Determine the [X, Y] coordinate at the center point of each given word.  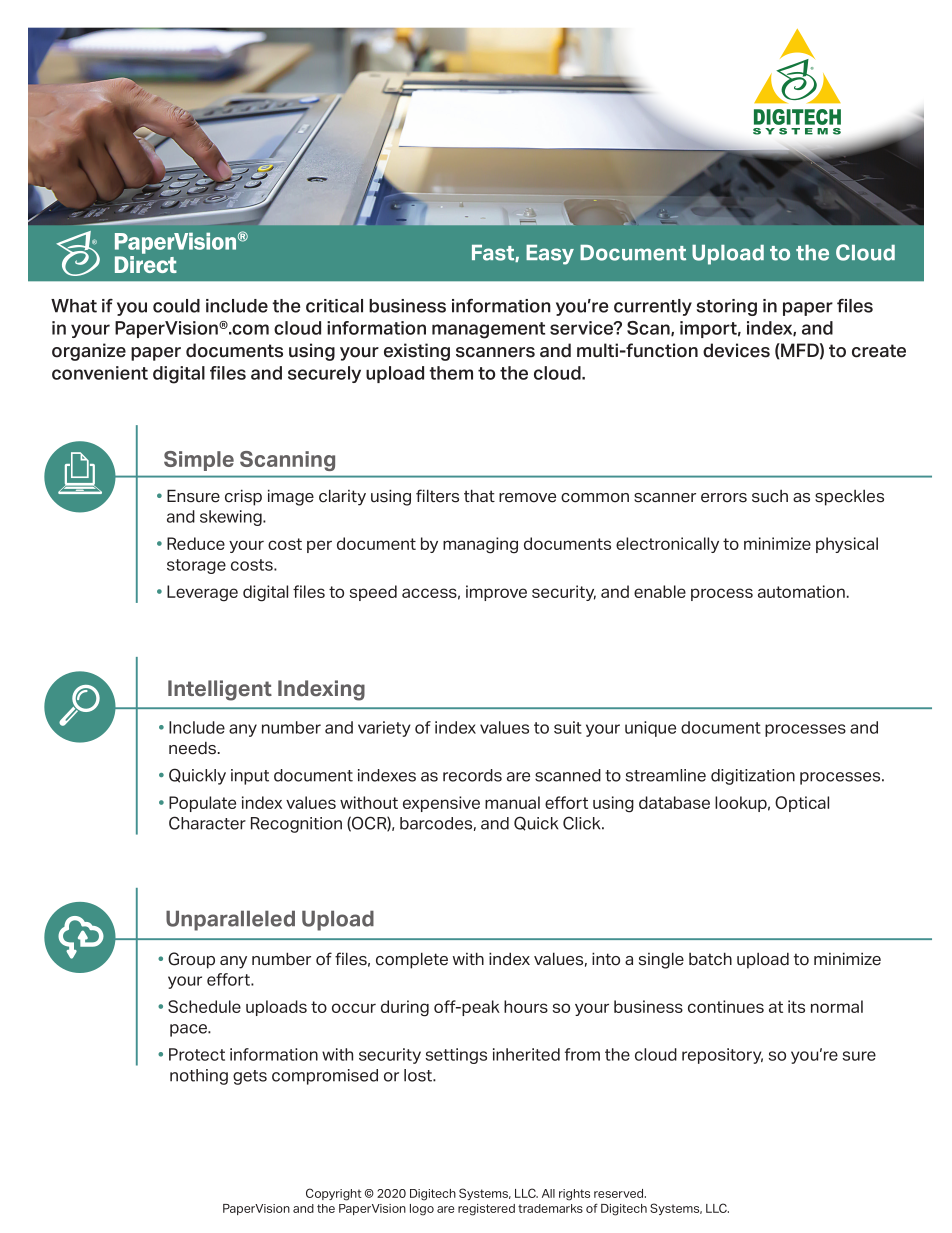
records [472, 775]
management [488, 330]
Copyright [334, 1194]
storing [726, 307]
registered [486, 1210]
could [176, 306]
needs [192, 748]
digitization [753, 777]
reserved [620, 1193]
